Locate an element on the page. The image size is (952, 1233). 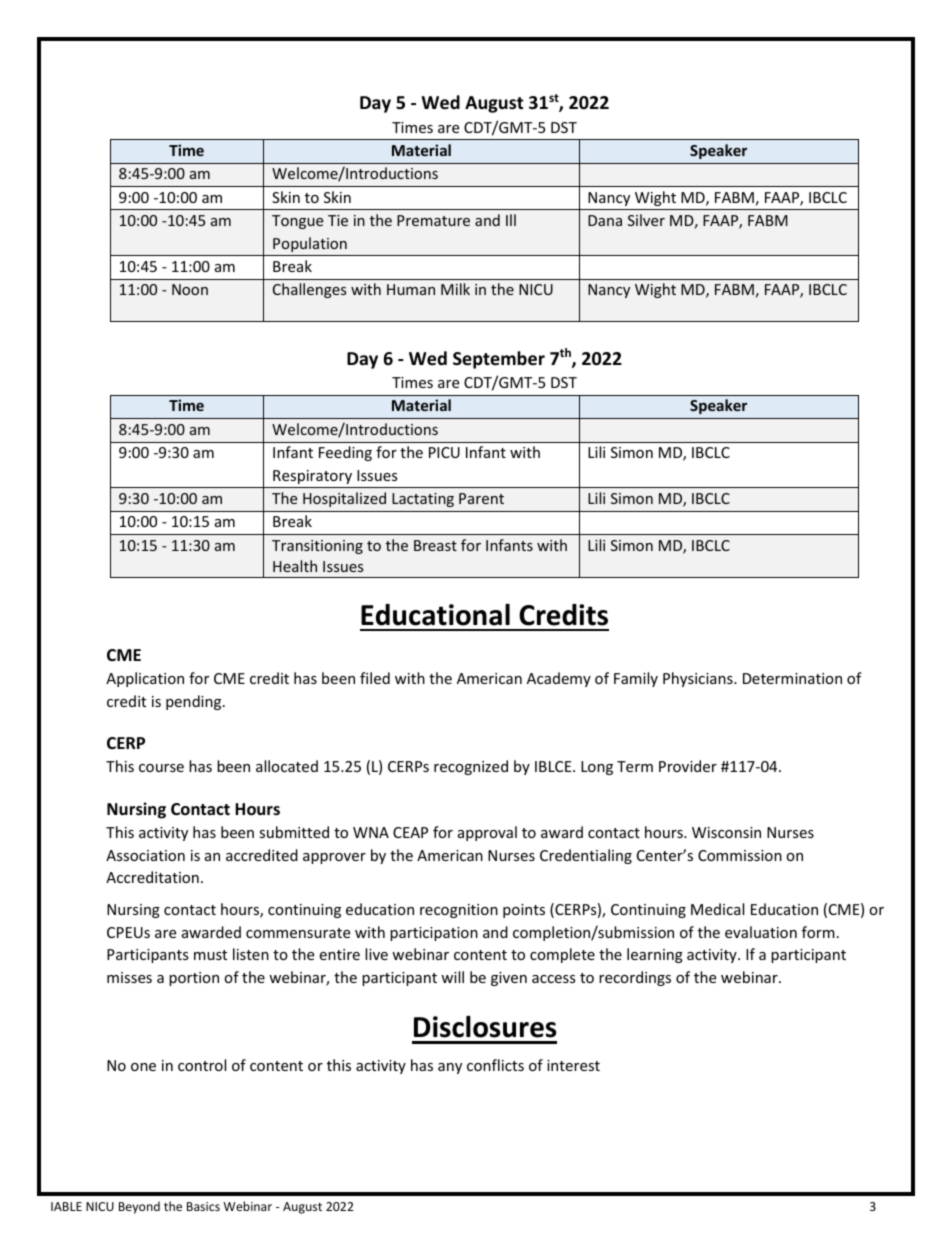
pending is located at coordinates (195, 702).
